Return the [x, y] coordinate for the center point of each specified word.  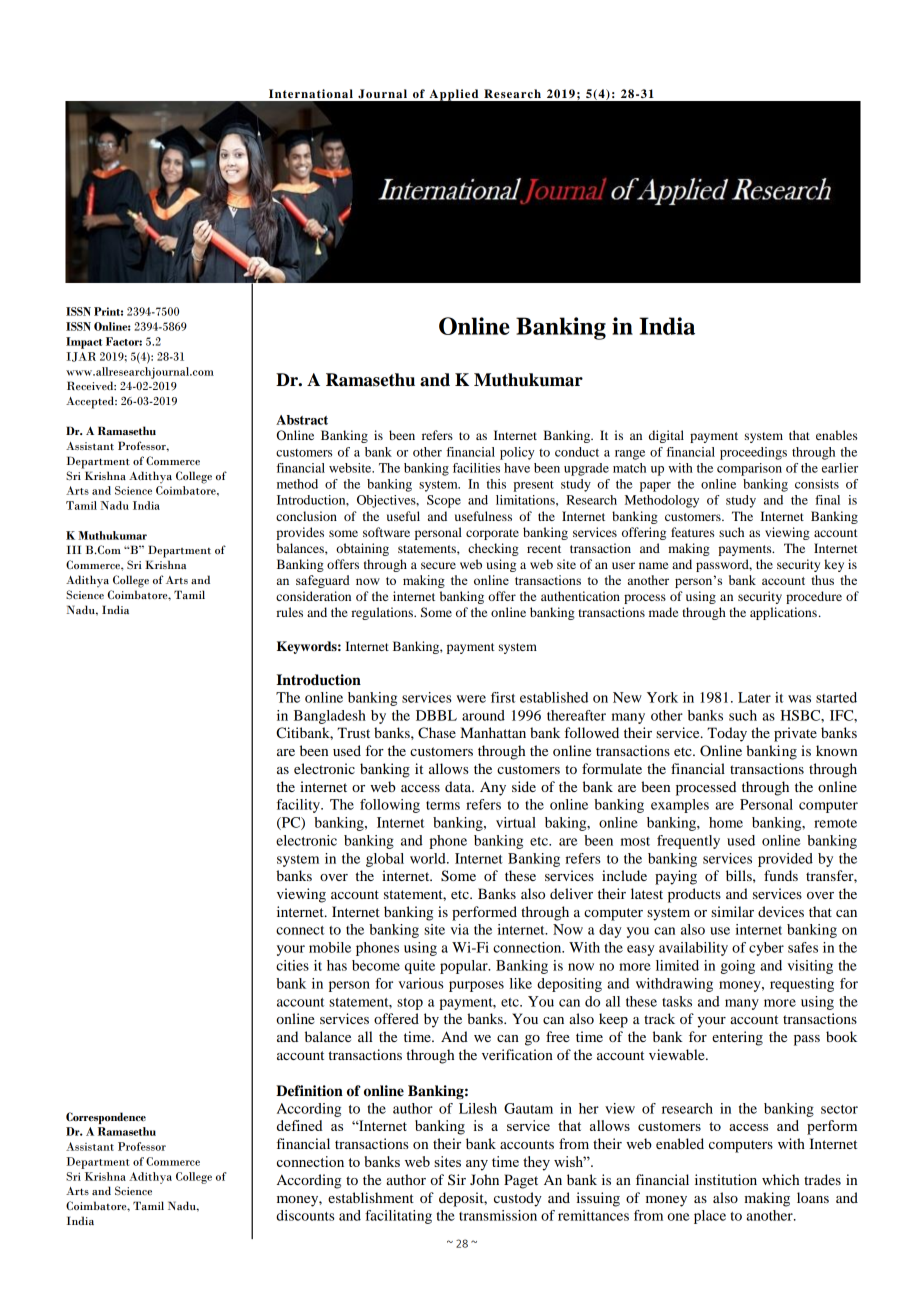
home [726, 822]
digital [666, 436]
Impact [84, 343]
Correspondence [106, 1118]
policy [517, 453]
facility [299, 806]
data [459, 786]
